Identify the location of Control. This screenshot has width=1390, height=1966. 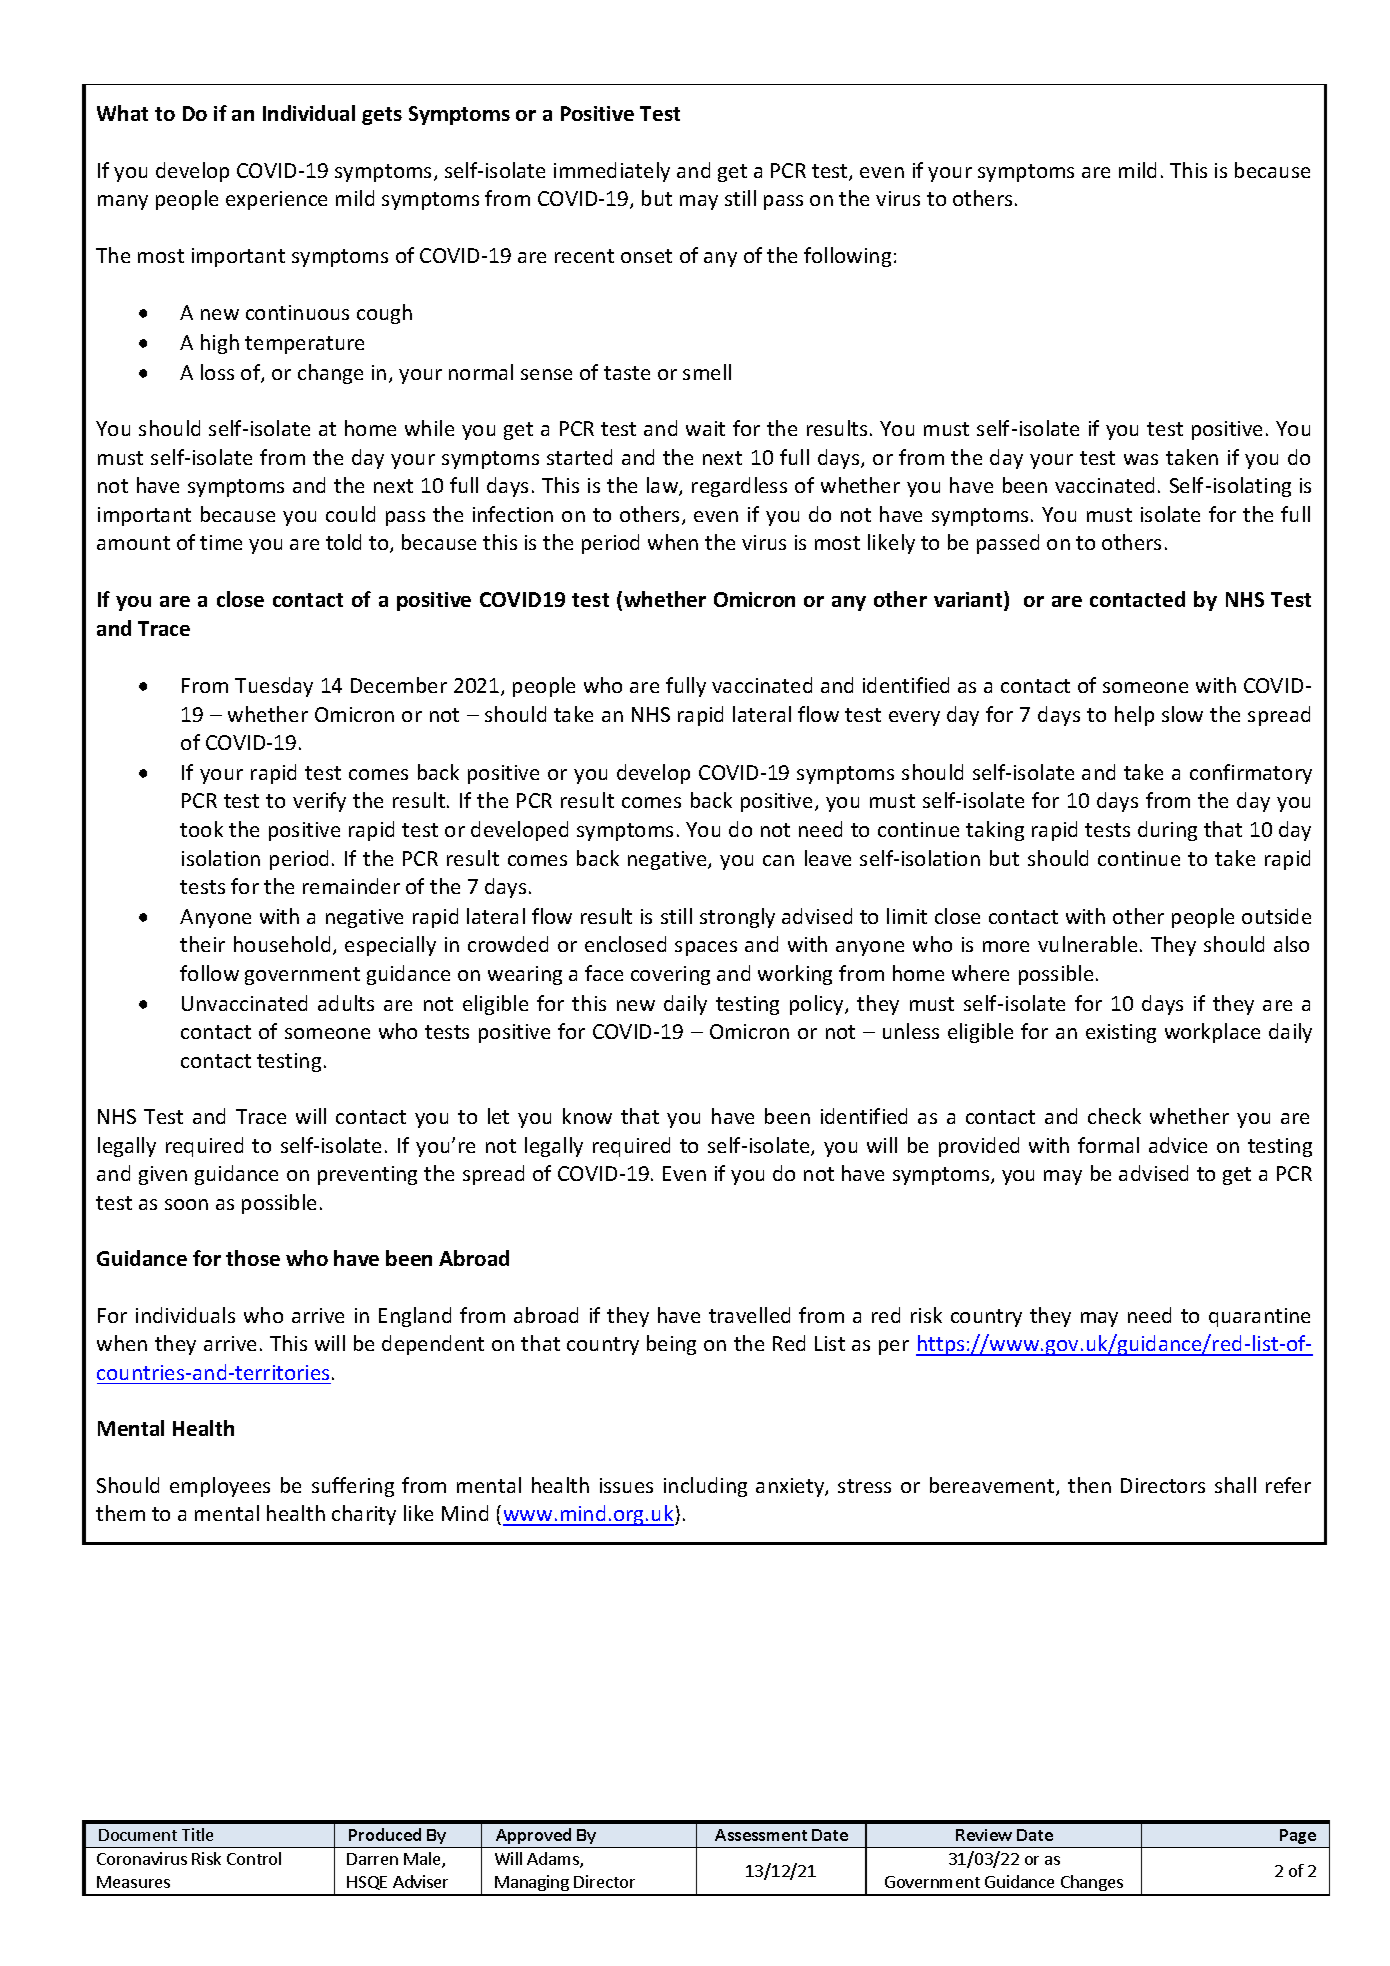
(254, 1858).
